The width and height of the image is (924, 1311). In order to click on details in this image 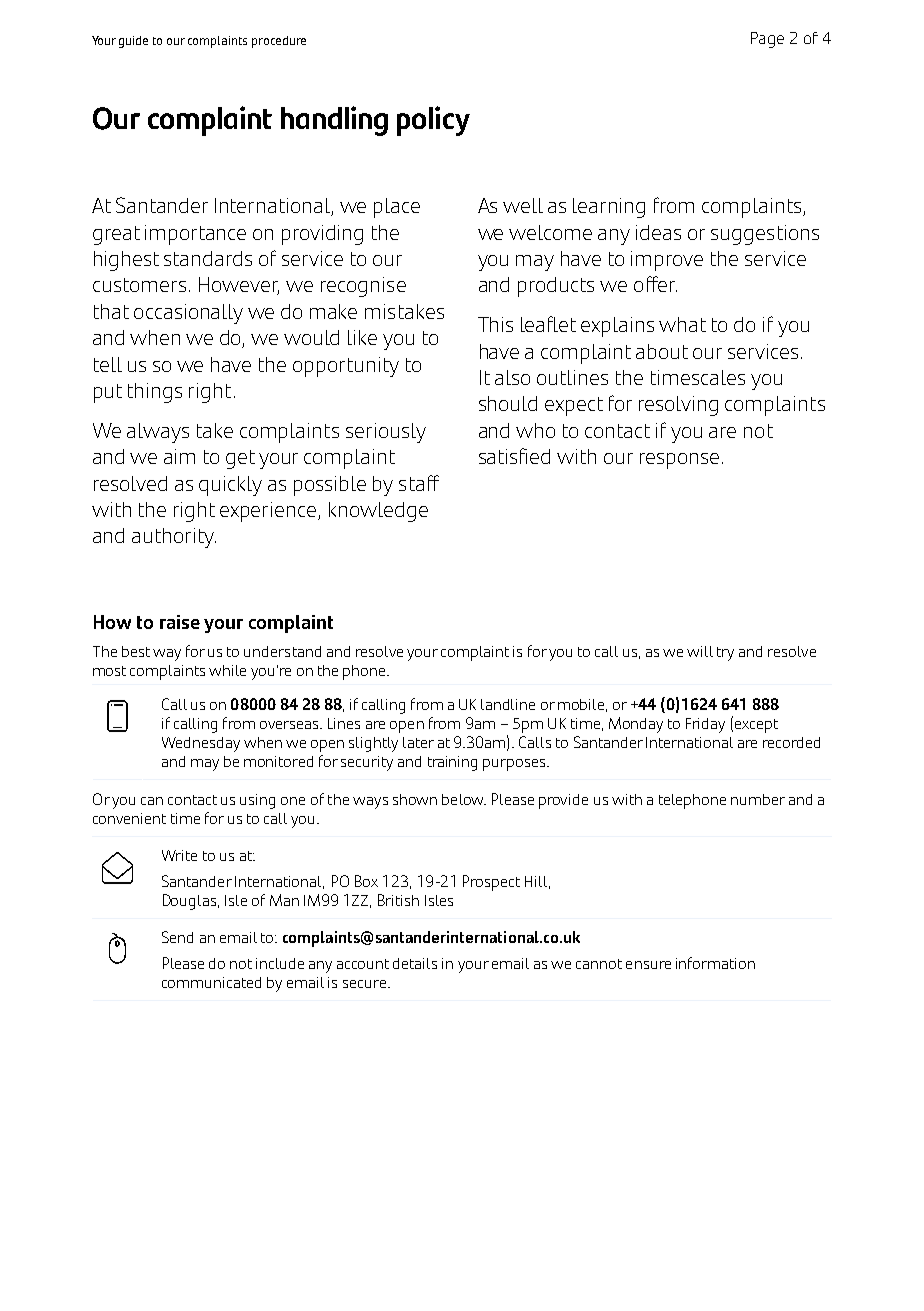, I will do `click(415, 963)`.
